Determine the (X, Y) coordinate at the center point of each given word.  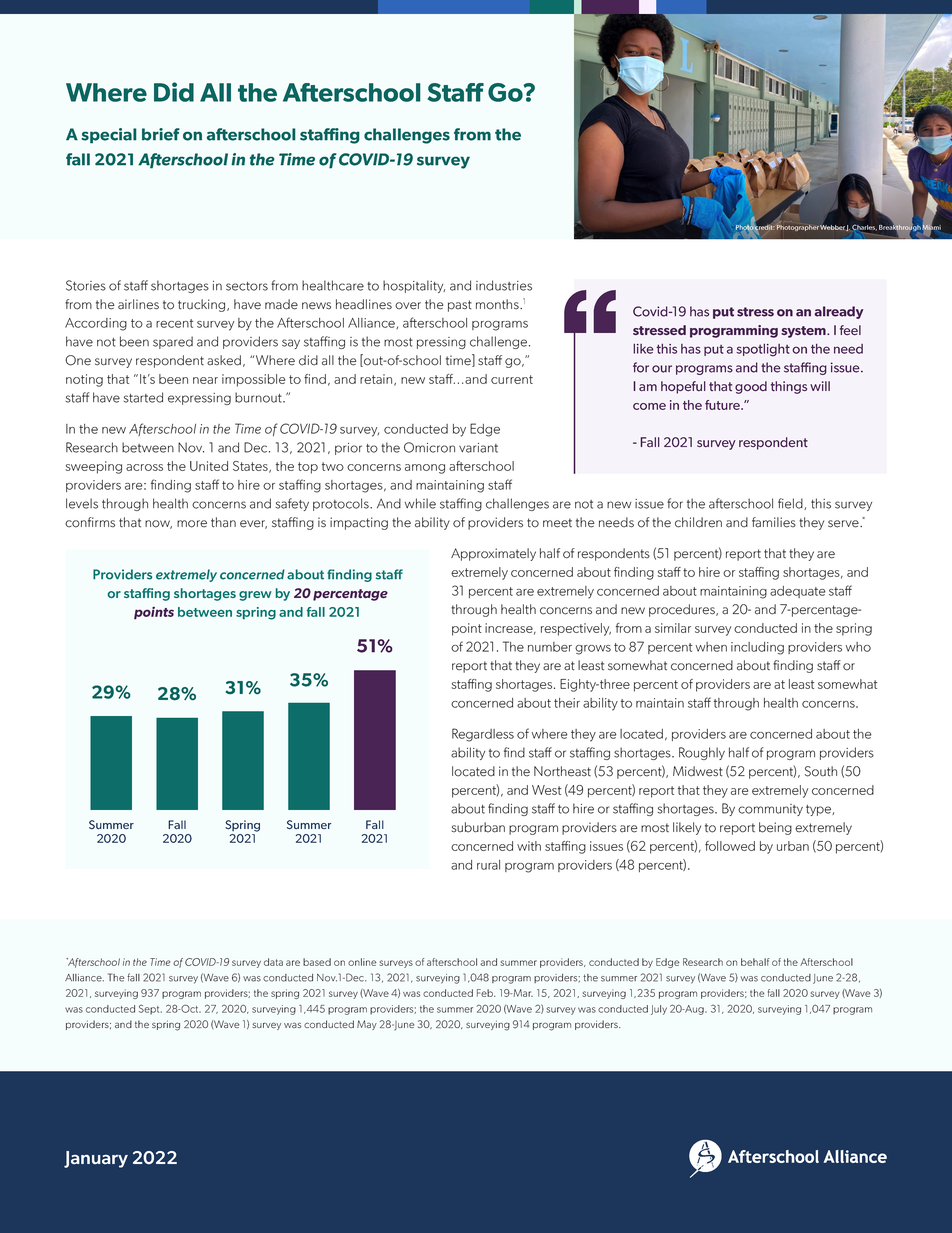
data (273, 962)
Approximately (493, 554)
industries (504, 285)
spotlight (763, 350)
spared (173, 342)
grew (255, 596)
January (96, 1159)
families (774, 522)
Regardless (483, 735)
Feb (486, 993)
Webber (833, 227)
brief (161, 134)
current (512, 379)
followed (730, 846)
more (192, 524)
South (821, 771)
